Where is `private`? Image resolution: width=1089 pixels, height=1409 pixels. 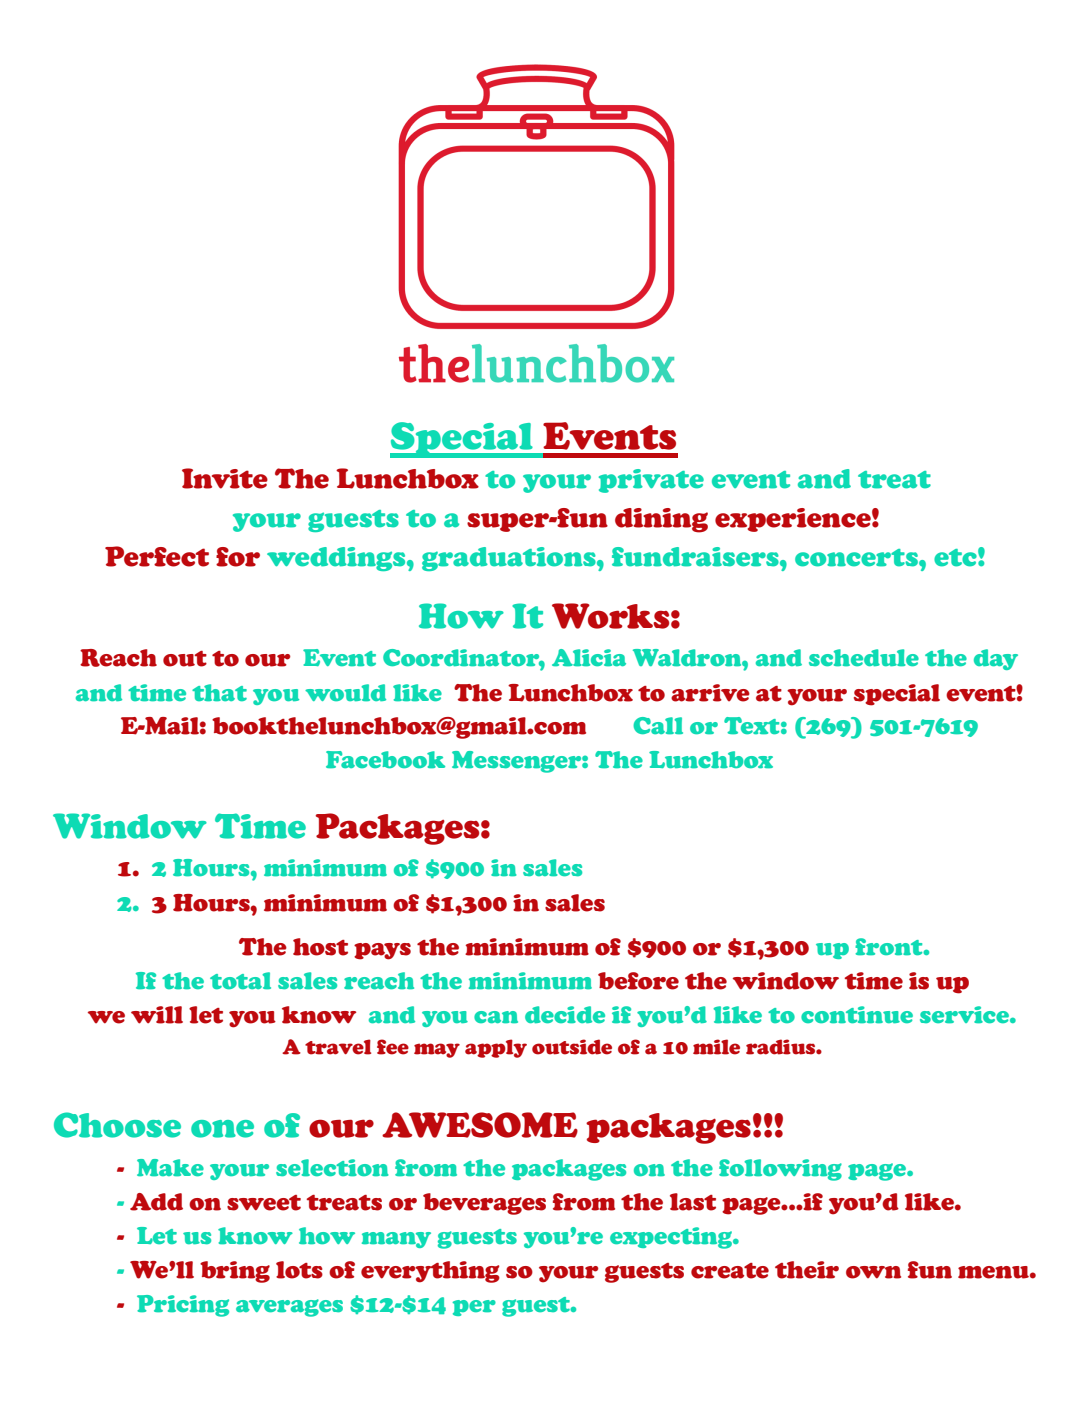 private is located at coordinates (651, 481).
